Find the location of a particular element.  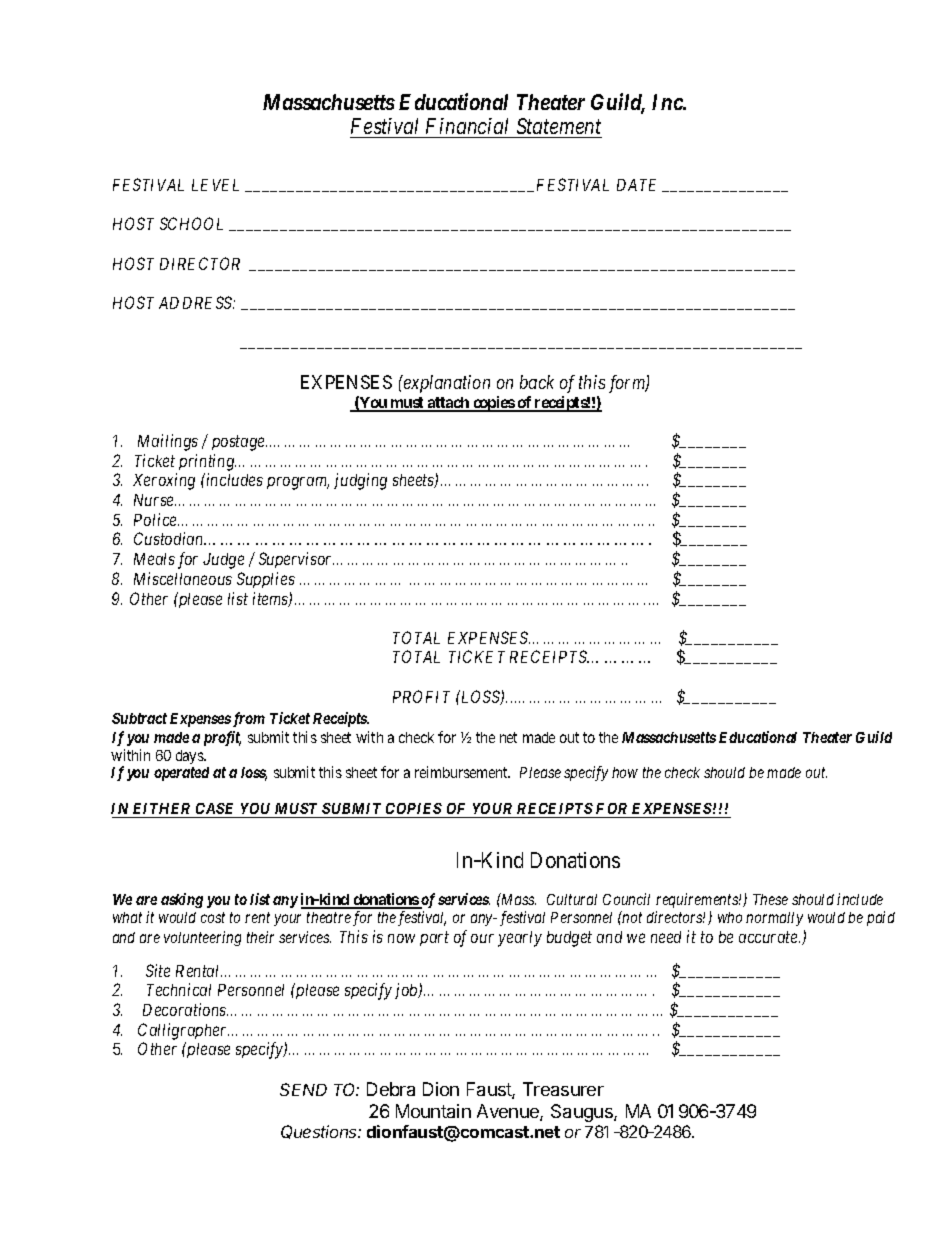

These is located at coordinates (770, 899).
